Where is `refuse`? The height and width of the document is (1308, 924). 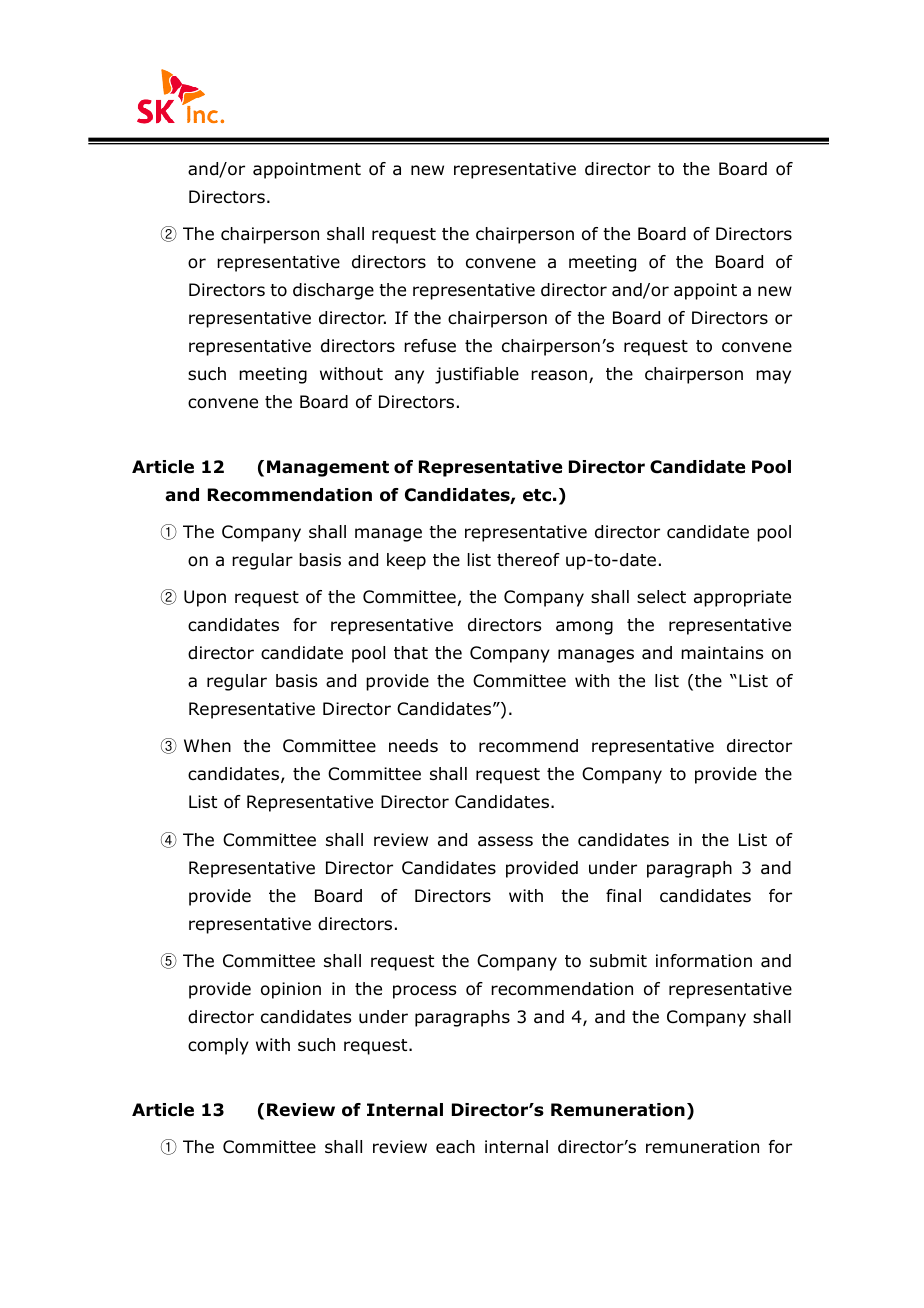
refuse is located at coordinates (430, 346).
